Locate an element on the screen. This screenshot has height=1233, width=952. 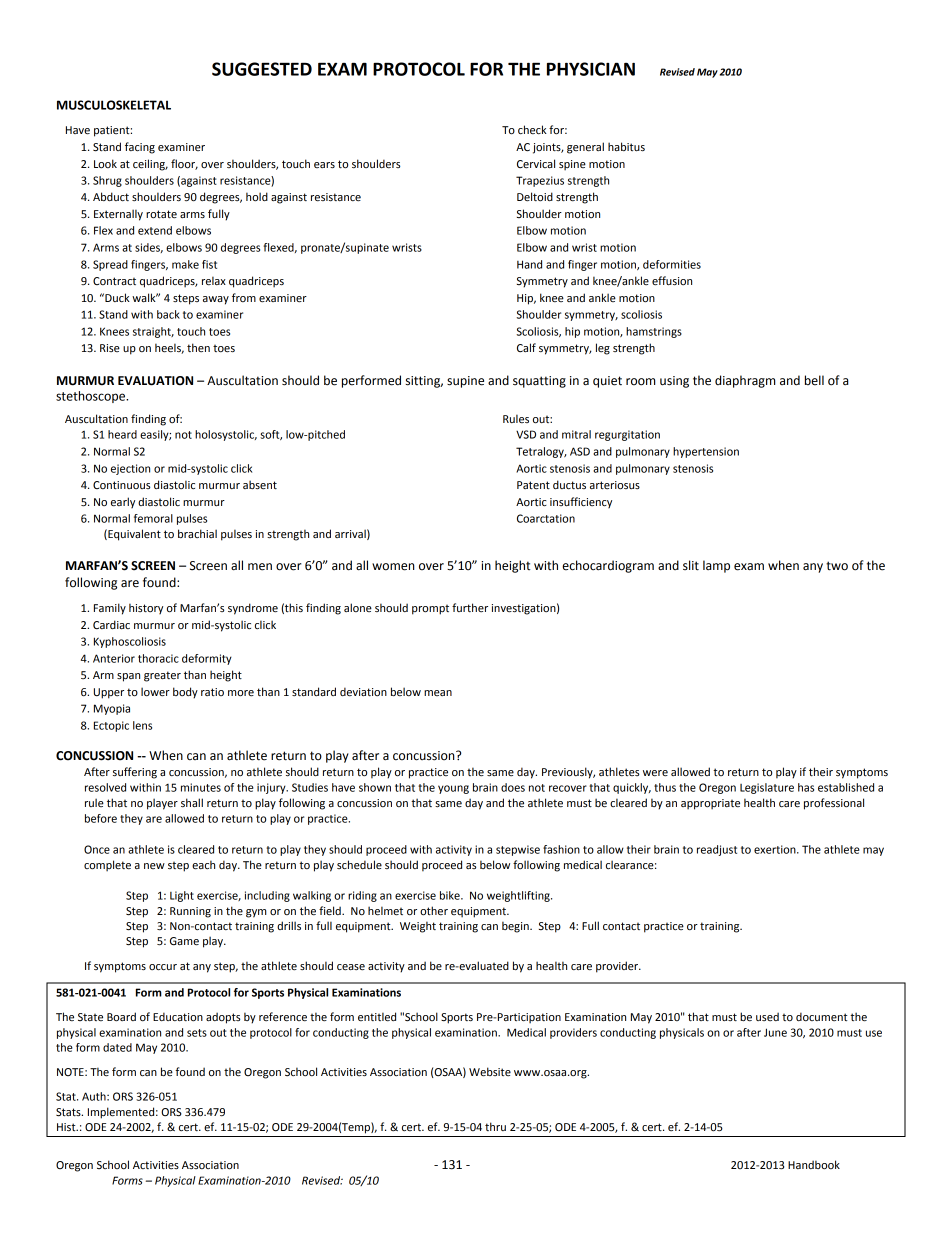
then is located at coordinates (198, 347).
